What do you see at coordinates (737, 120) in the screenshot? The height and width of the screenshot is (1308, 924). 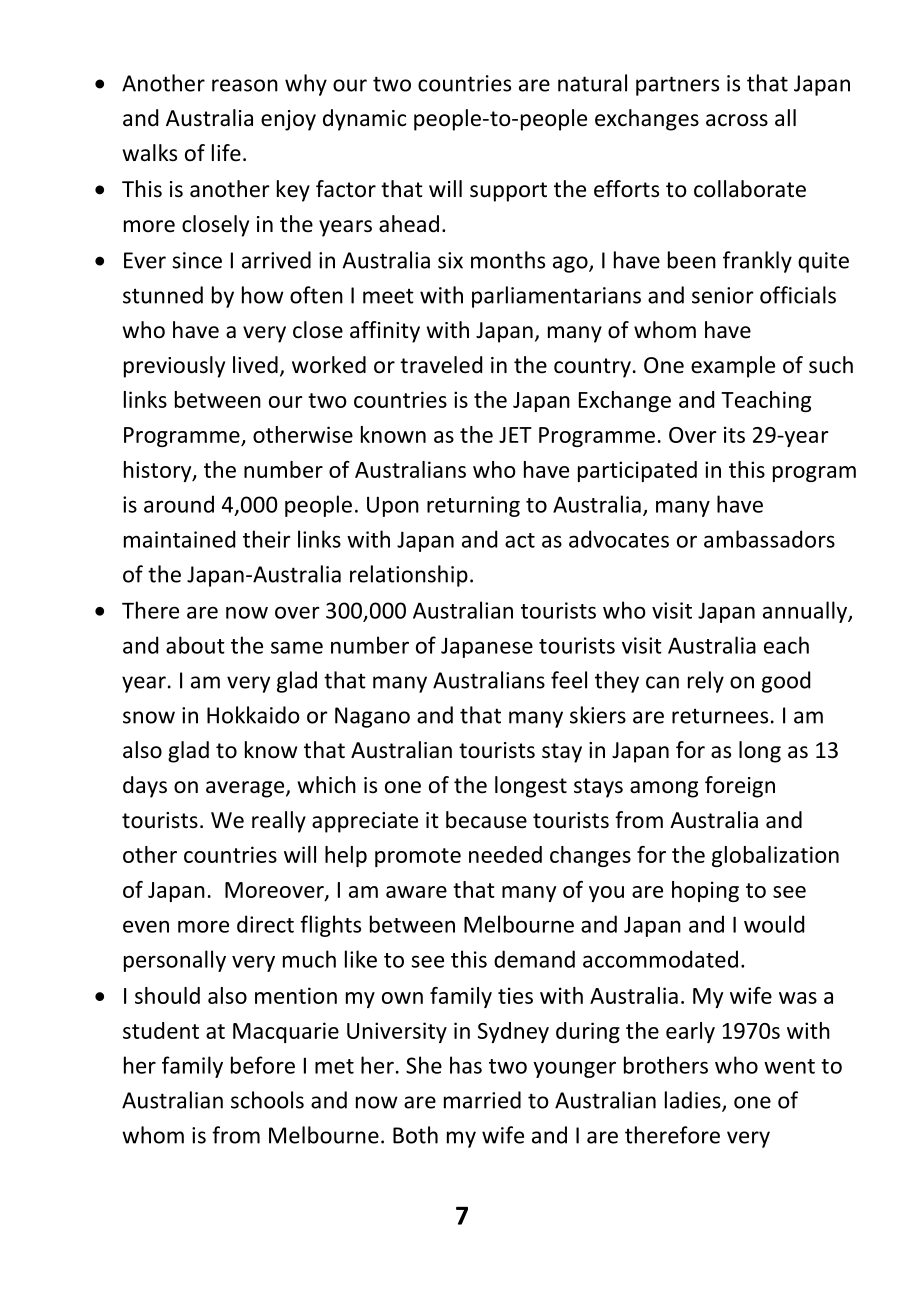 I see `across` at bounding box center [737, 120].
